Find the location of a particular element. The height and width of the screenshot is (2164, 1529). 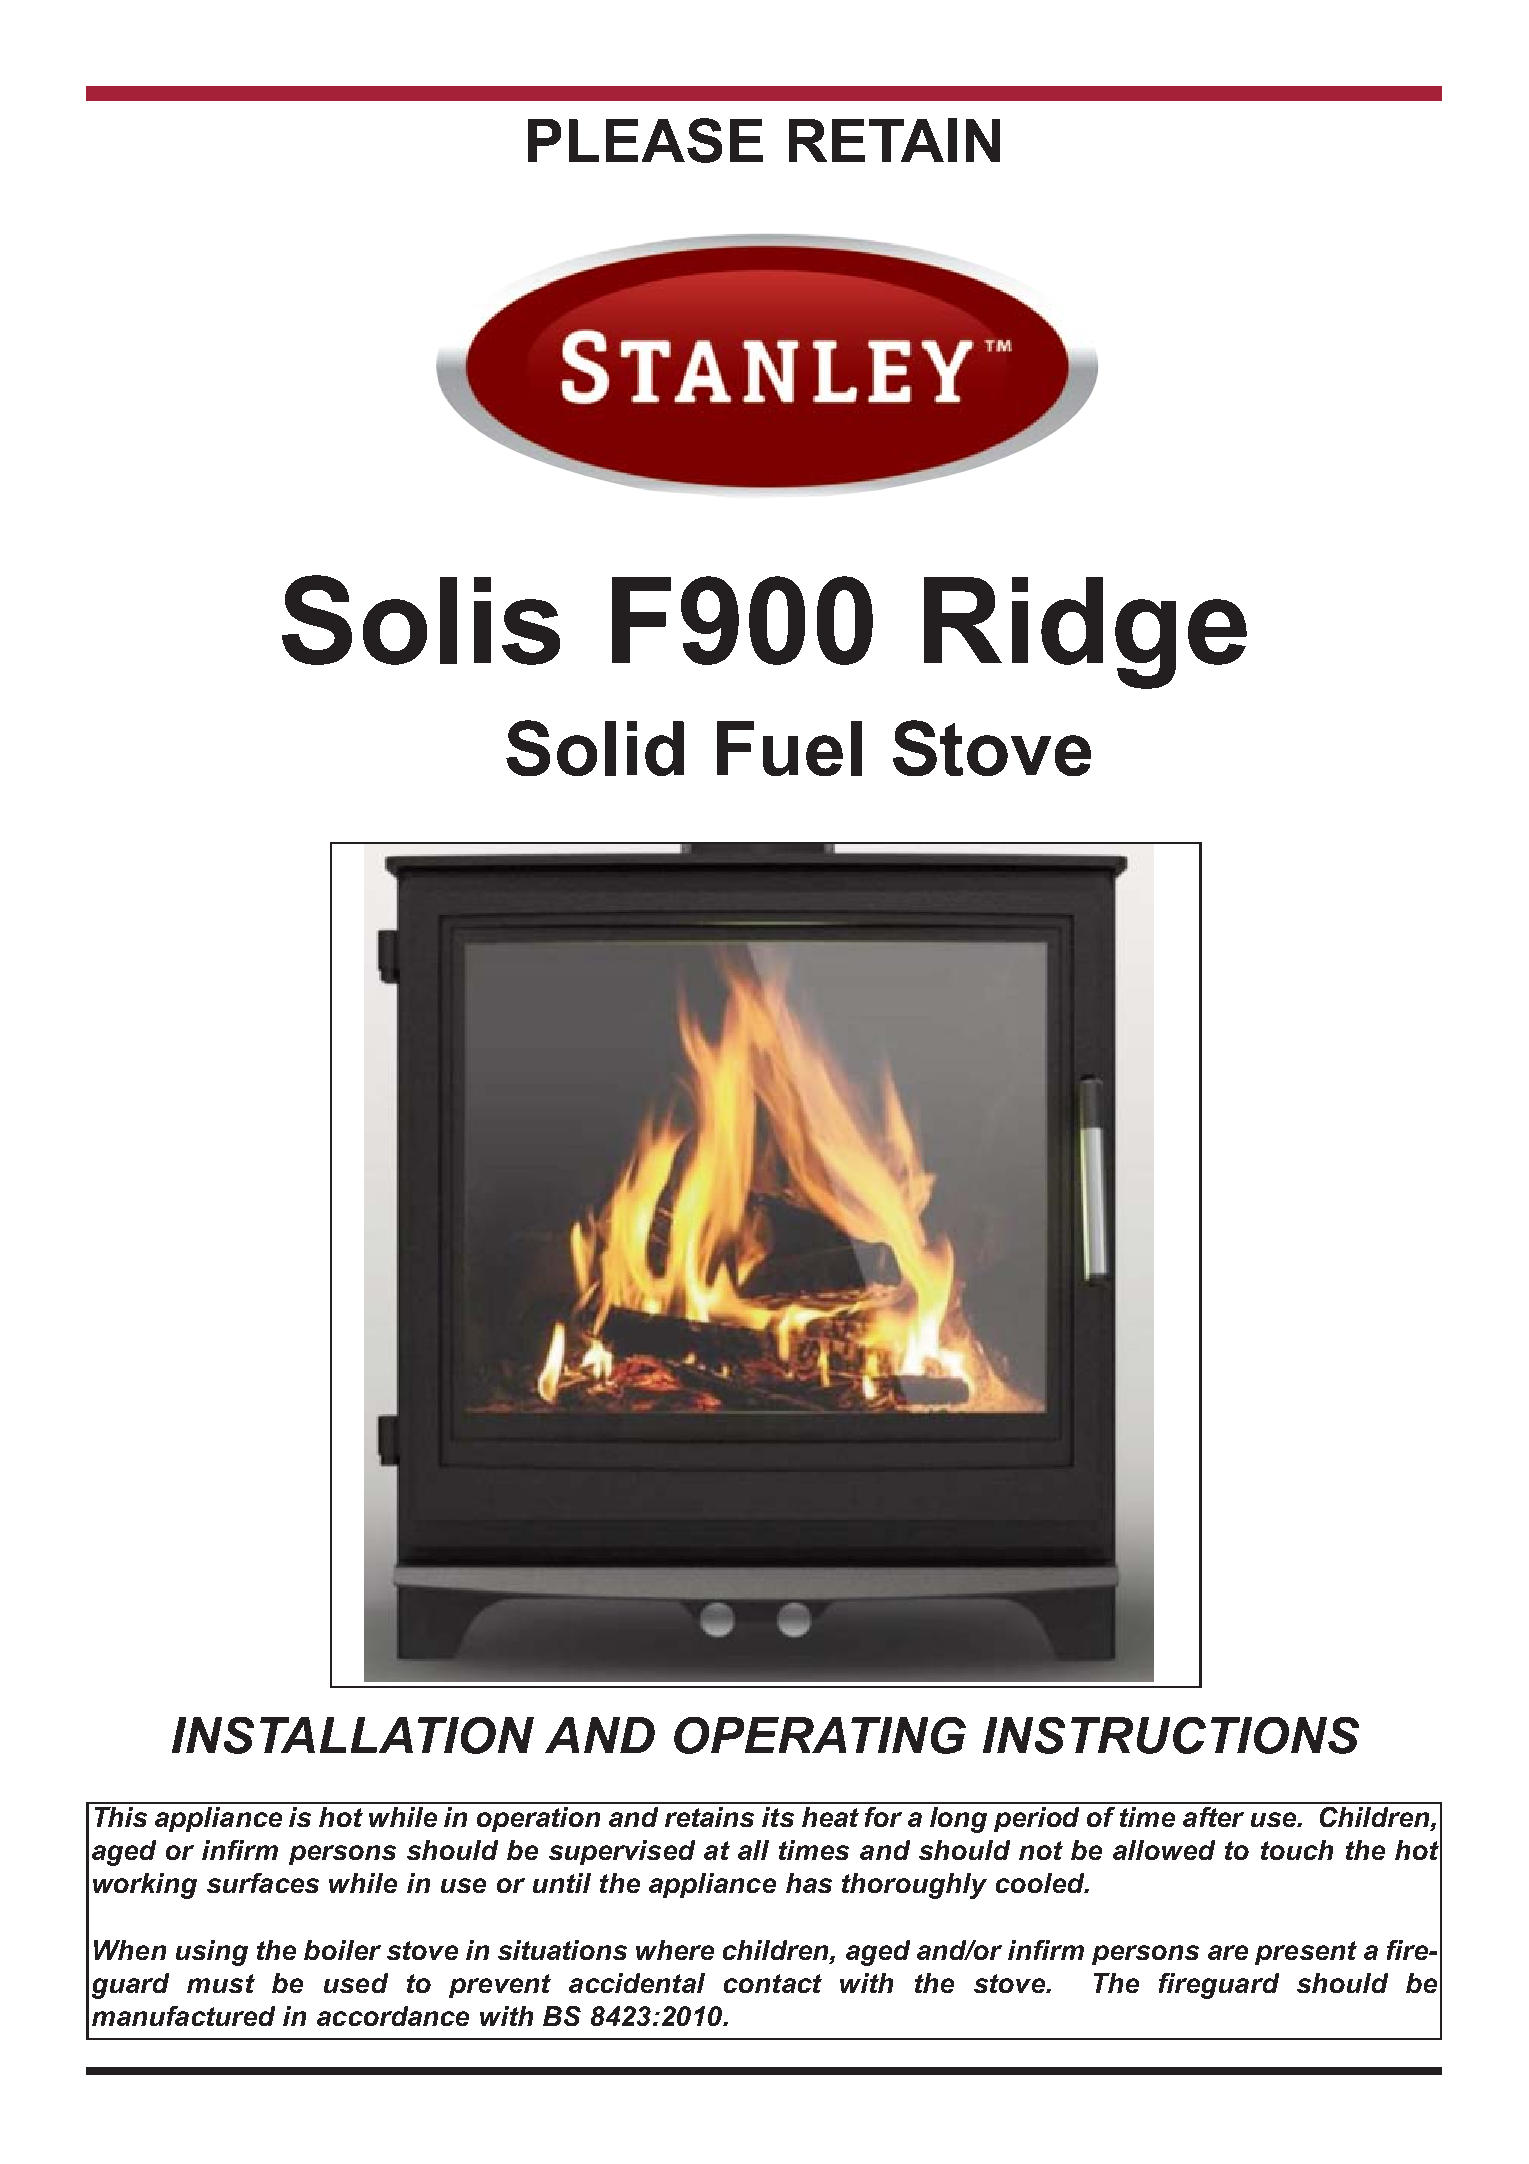

Fuel is located at coordinates (789, 748).
